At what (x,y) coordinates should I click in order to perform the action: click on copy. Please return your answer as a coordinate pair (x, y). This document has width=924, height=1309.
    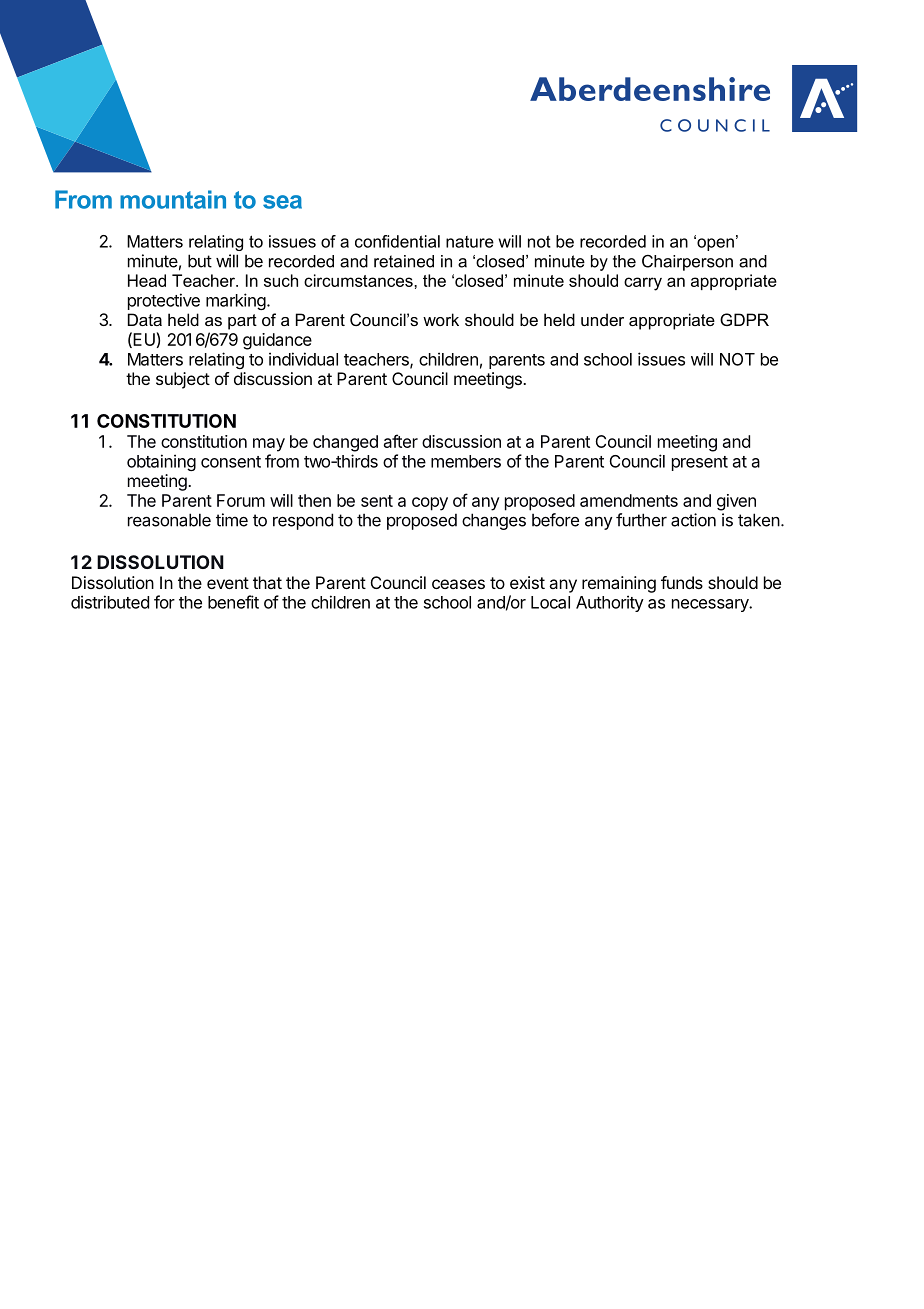
    Looking at the image, I should click on (430, 504).
